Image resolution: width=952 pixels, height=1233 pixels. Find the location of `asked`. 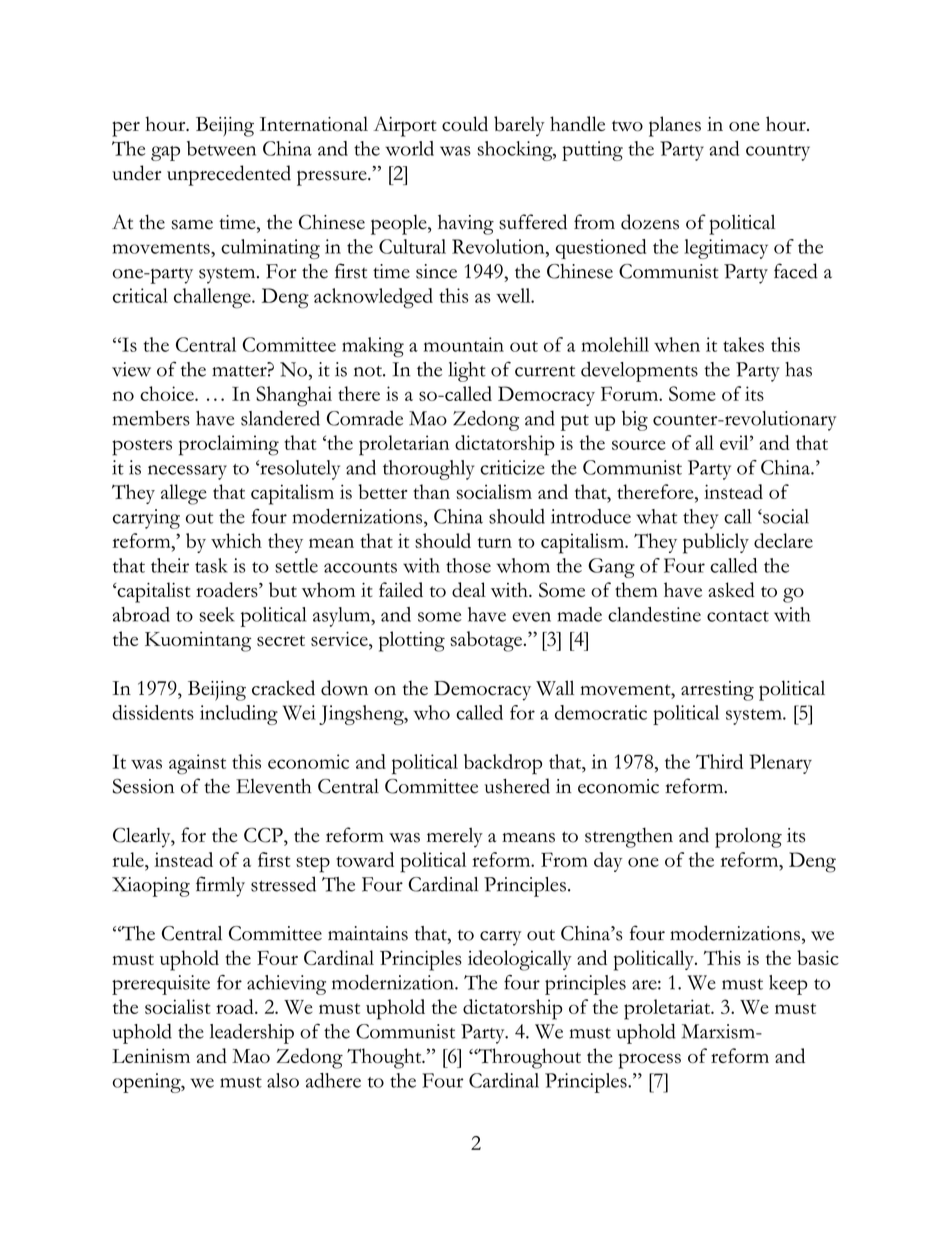

asked is located at coordinates (731, 590).
